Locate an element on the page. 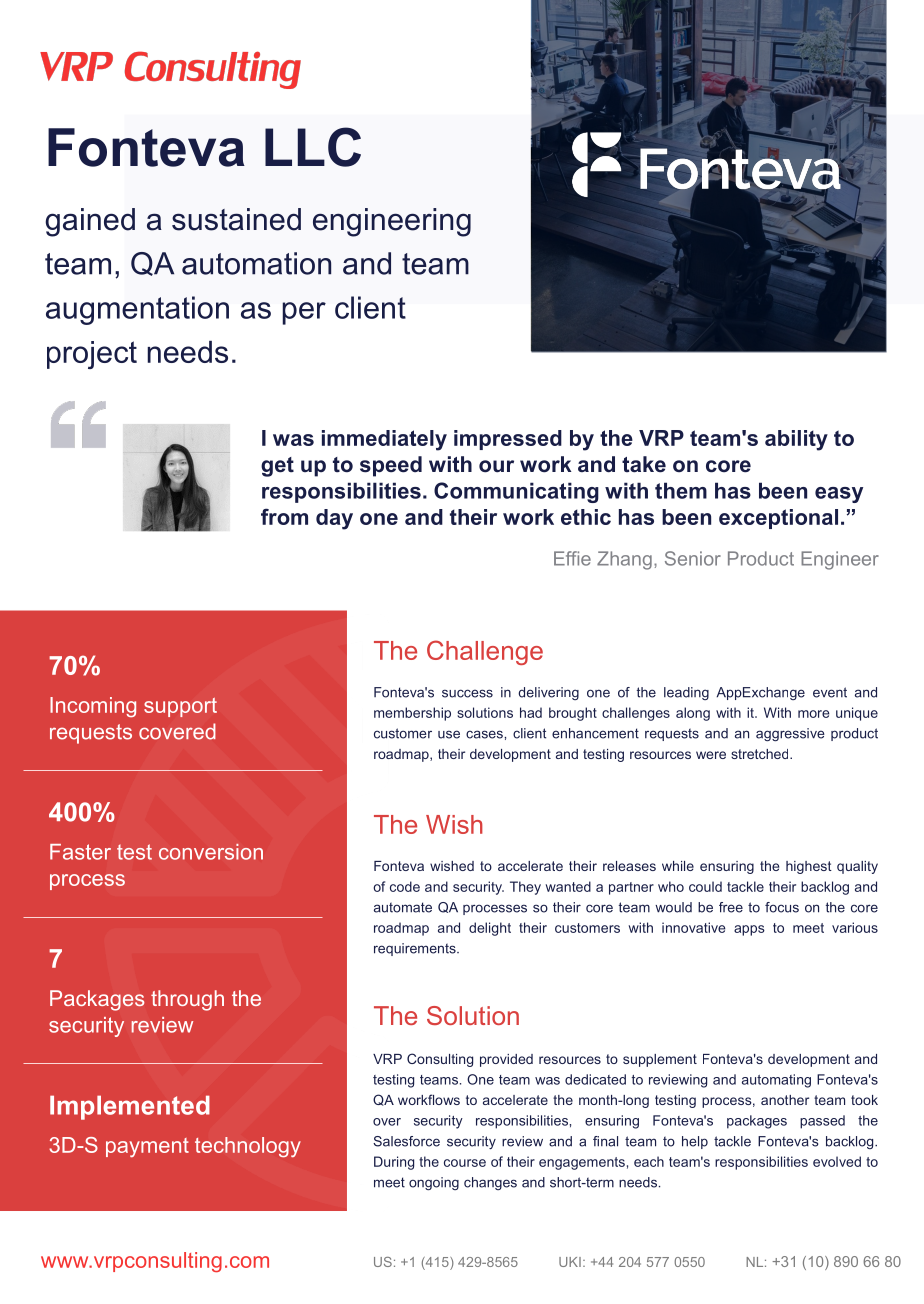 This document has width=924, height=1304. support is located at coordinates (180, 707).
